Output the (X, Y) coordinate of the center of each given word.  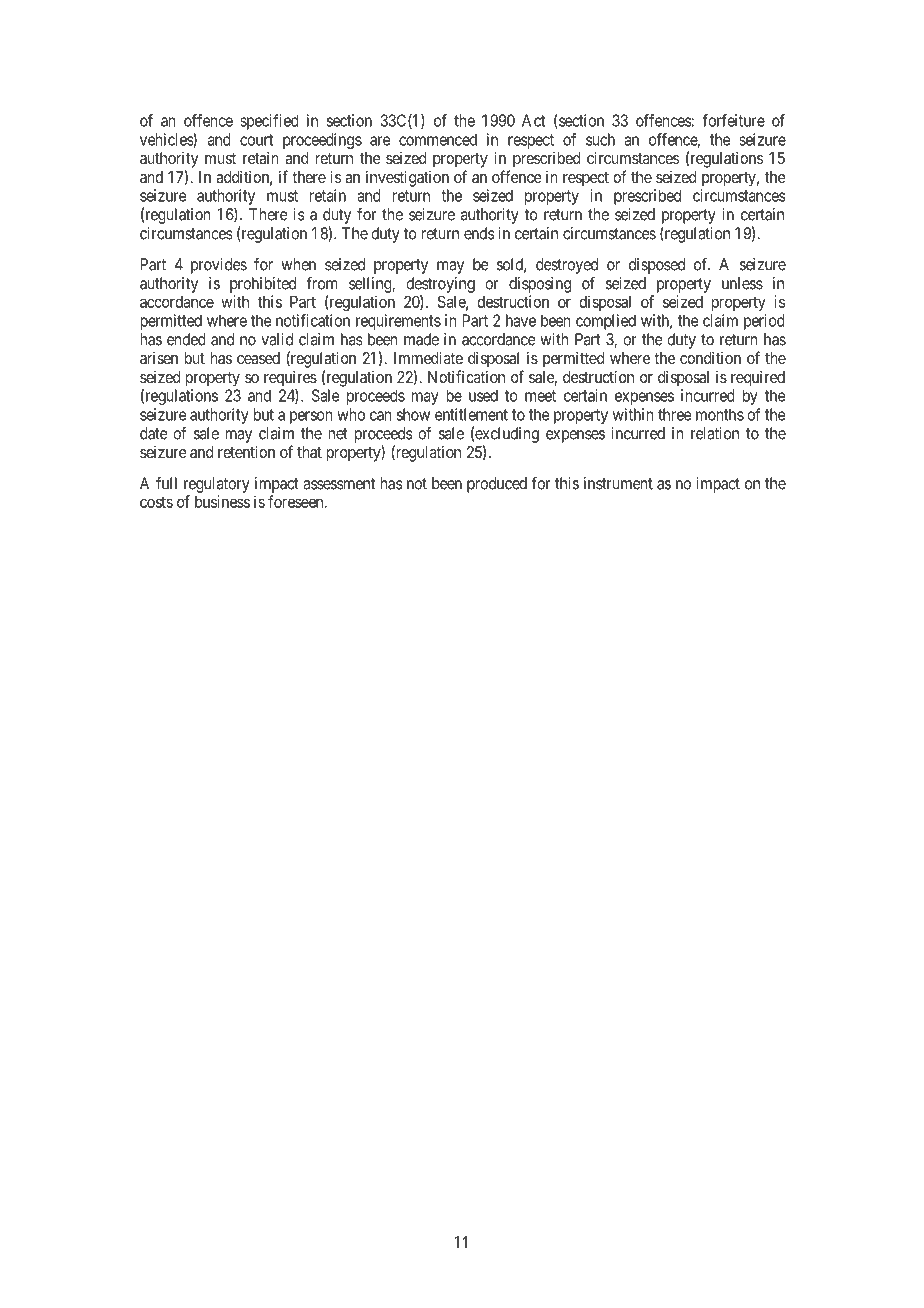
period (764, 322)
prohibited (263, 285)
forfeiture (733, 120)
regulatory (217, 485)
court (256, 140)
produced (497, 485)
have (521, 320)
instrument (618, 483)
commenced (438, 139)
